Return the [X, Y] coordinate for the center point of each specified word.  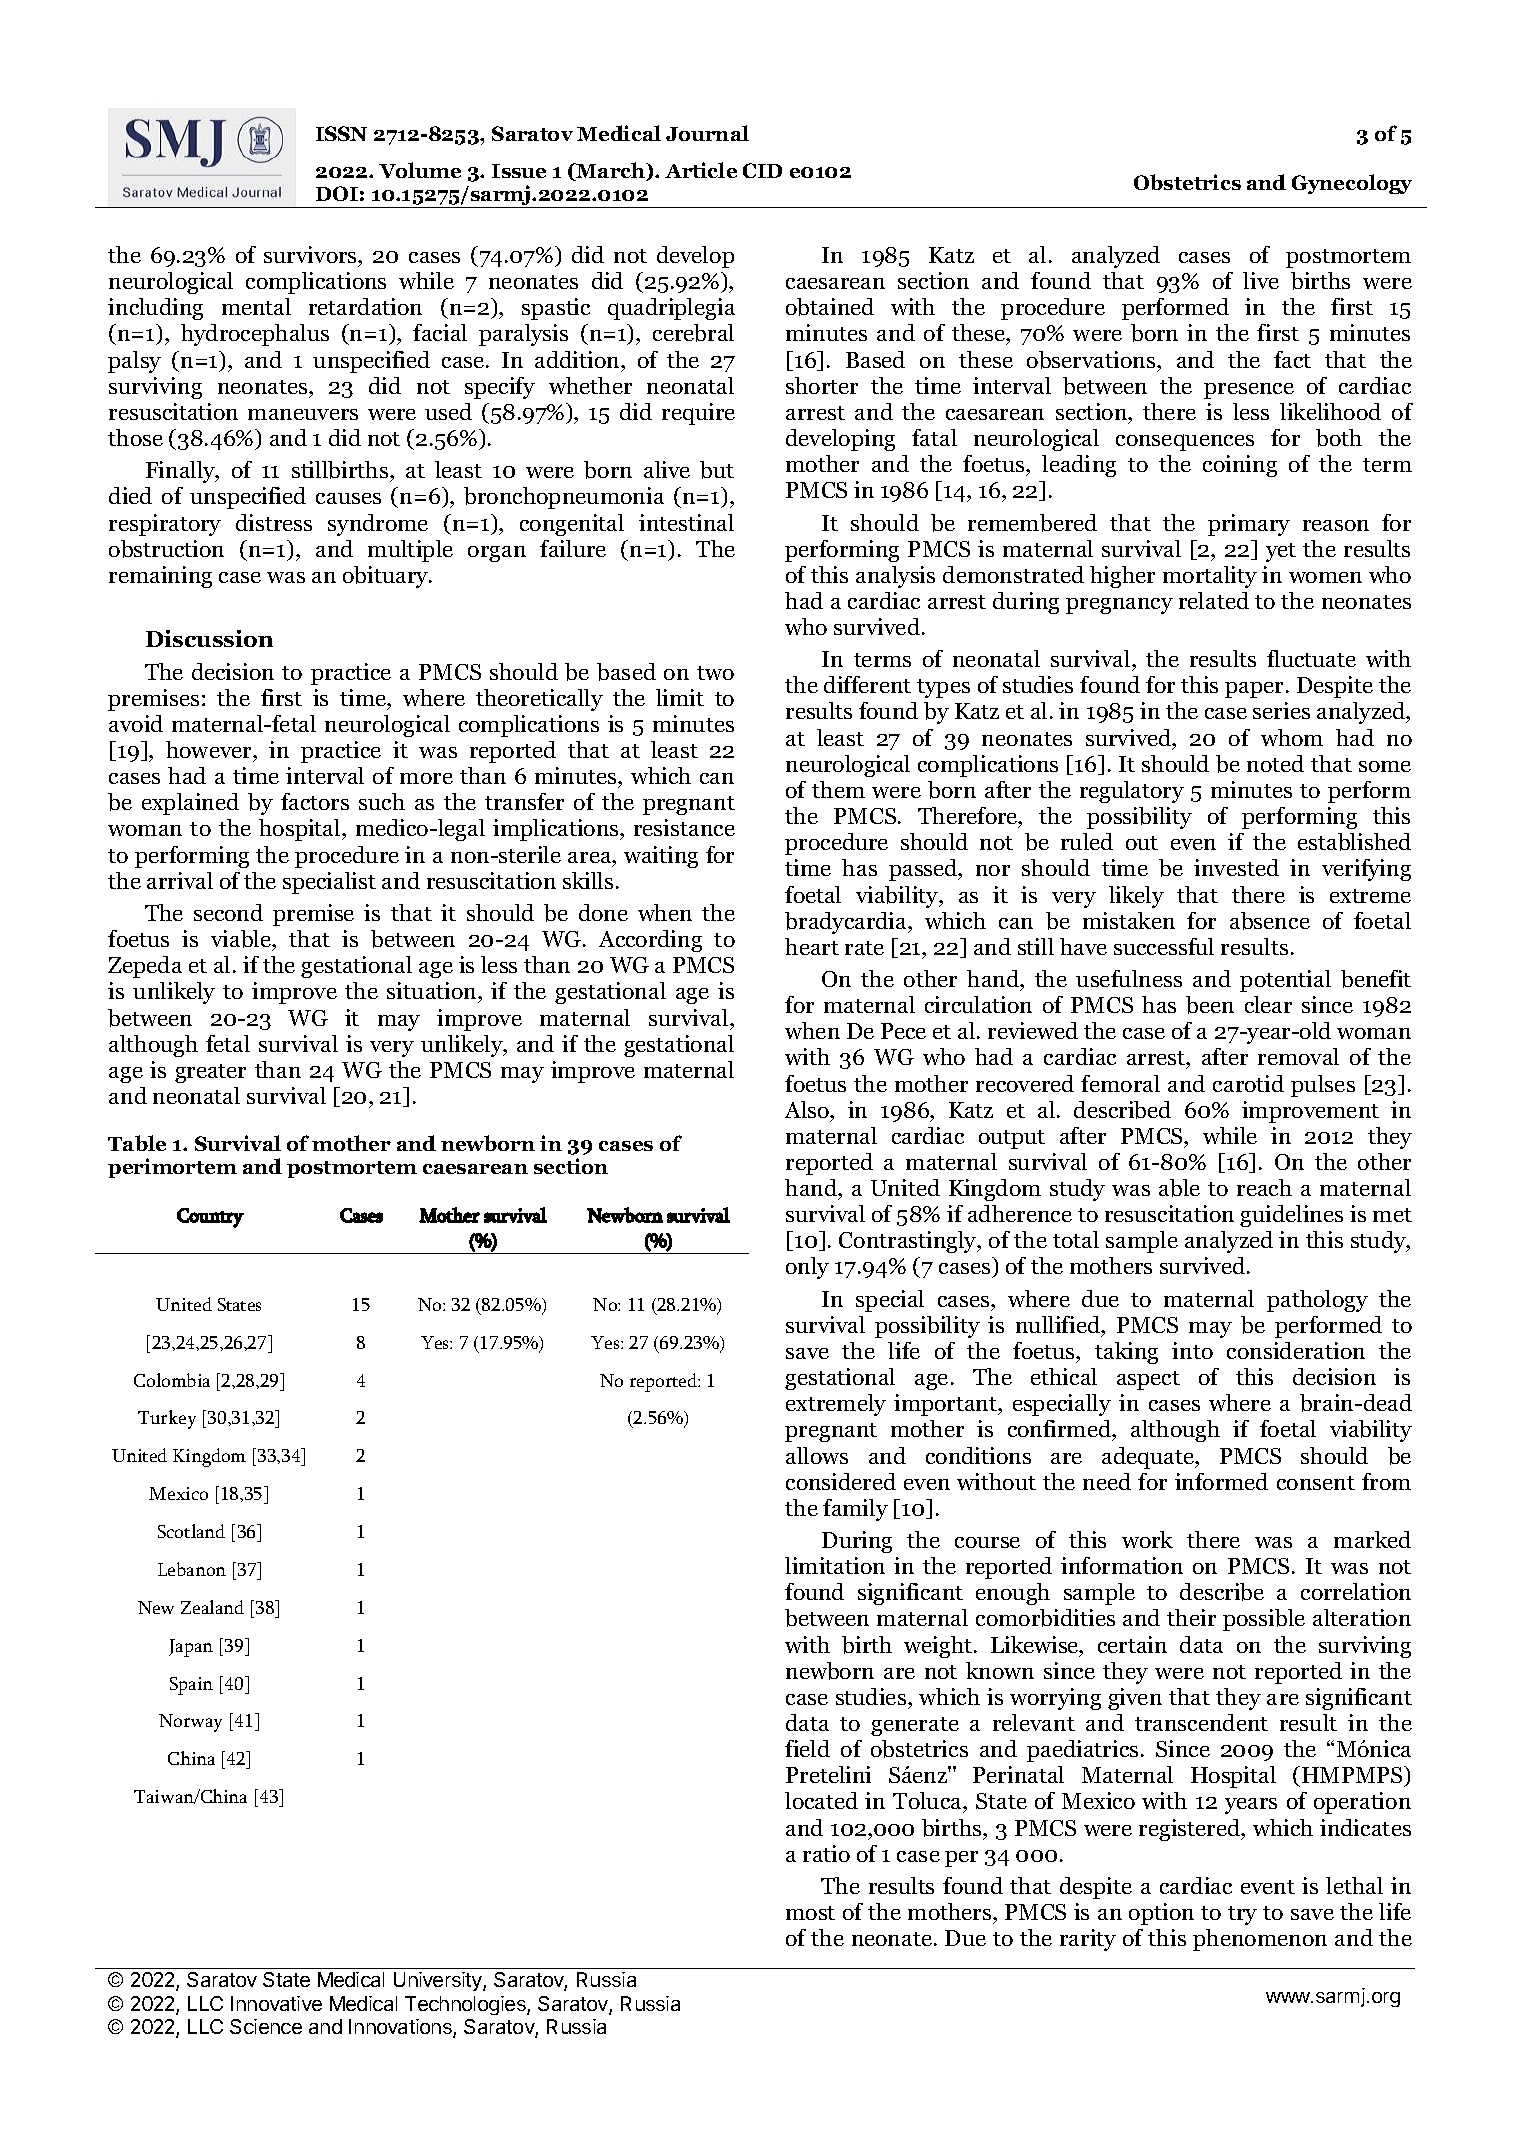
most [810, 1913]
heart [812, 946]
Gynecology [1352, 184]
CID [762, 170]
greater [210, 1073]
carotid [1248, 1083]
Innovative [276, 2003]
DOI [337, 193]
